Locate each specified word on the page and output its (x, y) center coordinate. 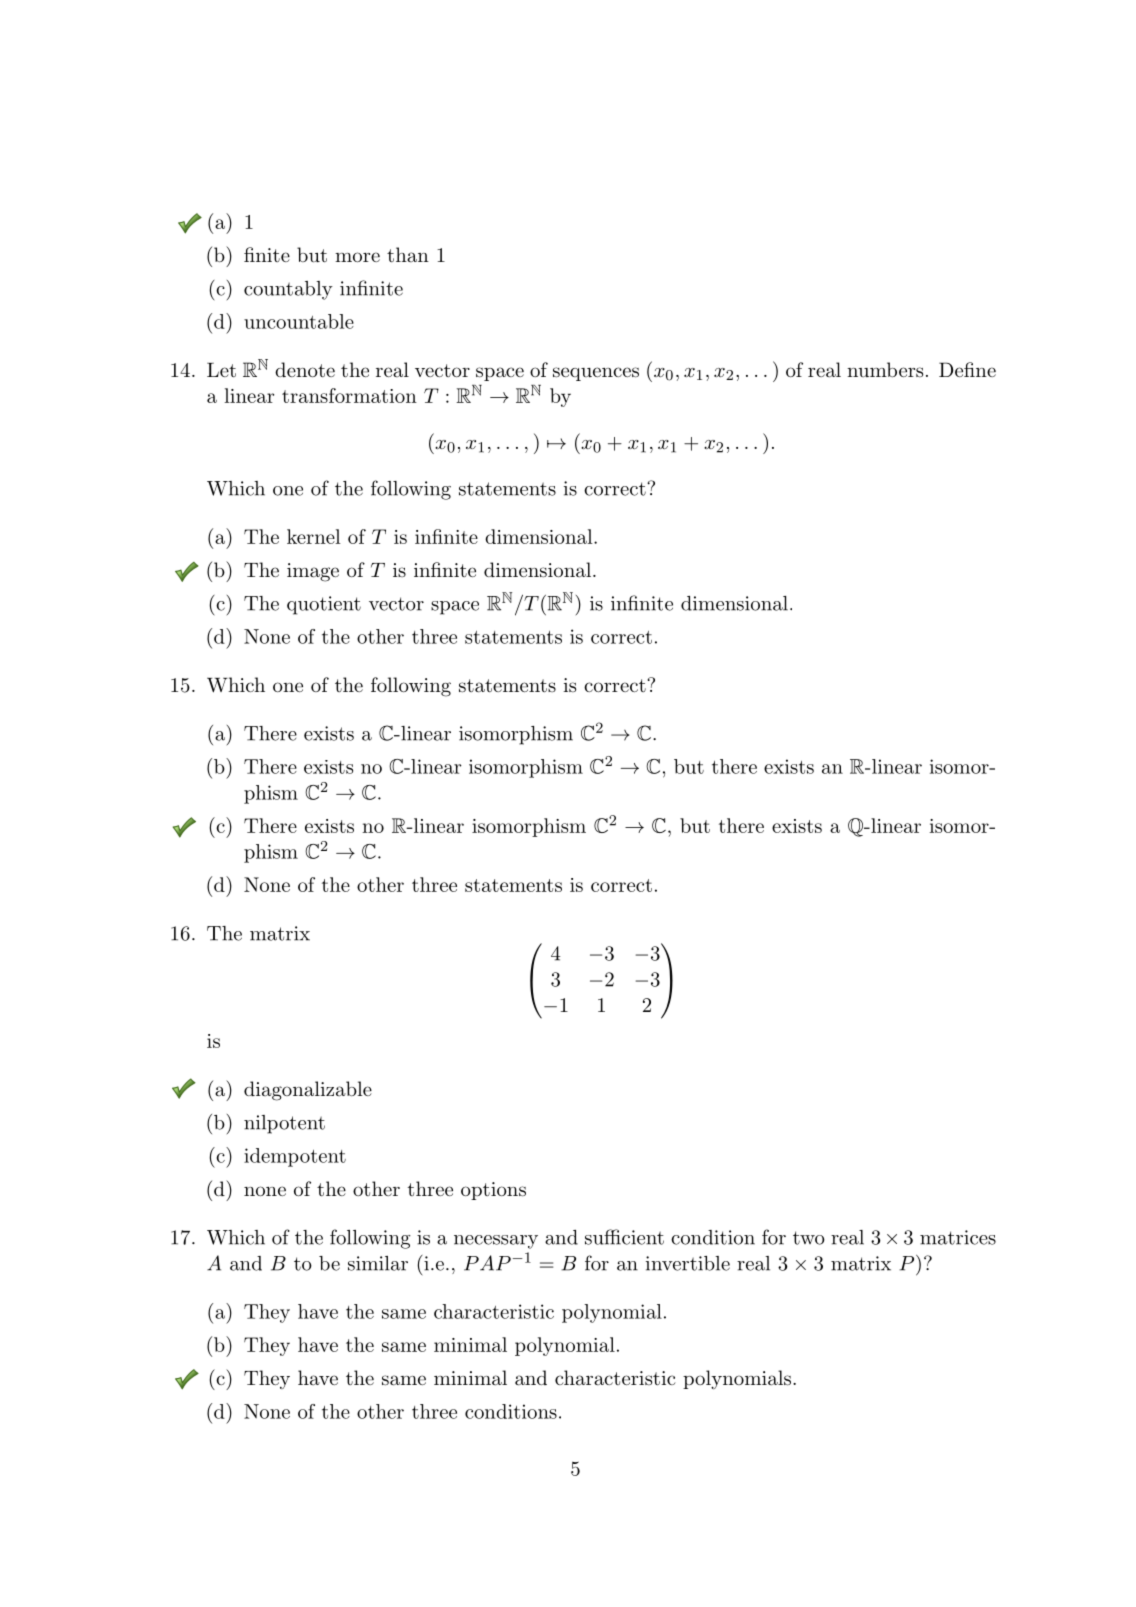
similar (378, 1263)
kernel (314, 536)
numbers (885, 369)
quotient (324, 605)
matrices (958, 1237)
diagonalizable (308, 1091)
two (809, 1238)
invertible (688, 1263)
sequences (596, 374)
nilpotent (284, 1124)
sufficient (624, 1237)
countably (288, 290)
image (313, 572)
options (493, 1191)
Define (967, 369)
